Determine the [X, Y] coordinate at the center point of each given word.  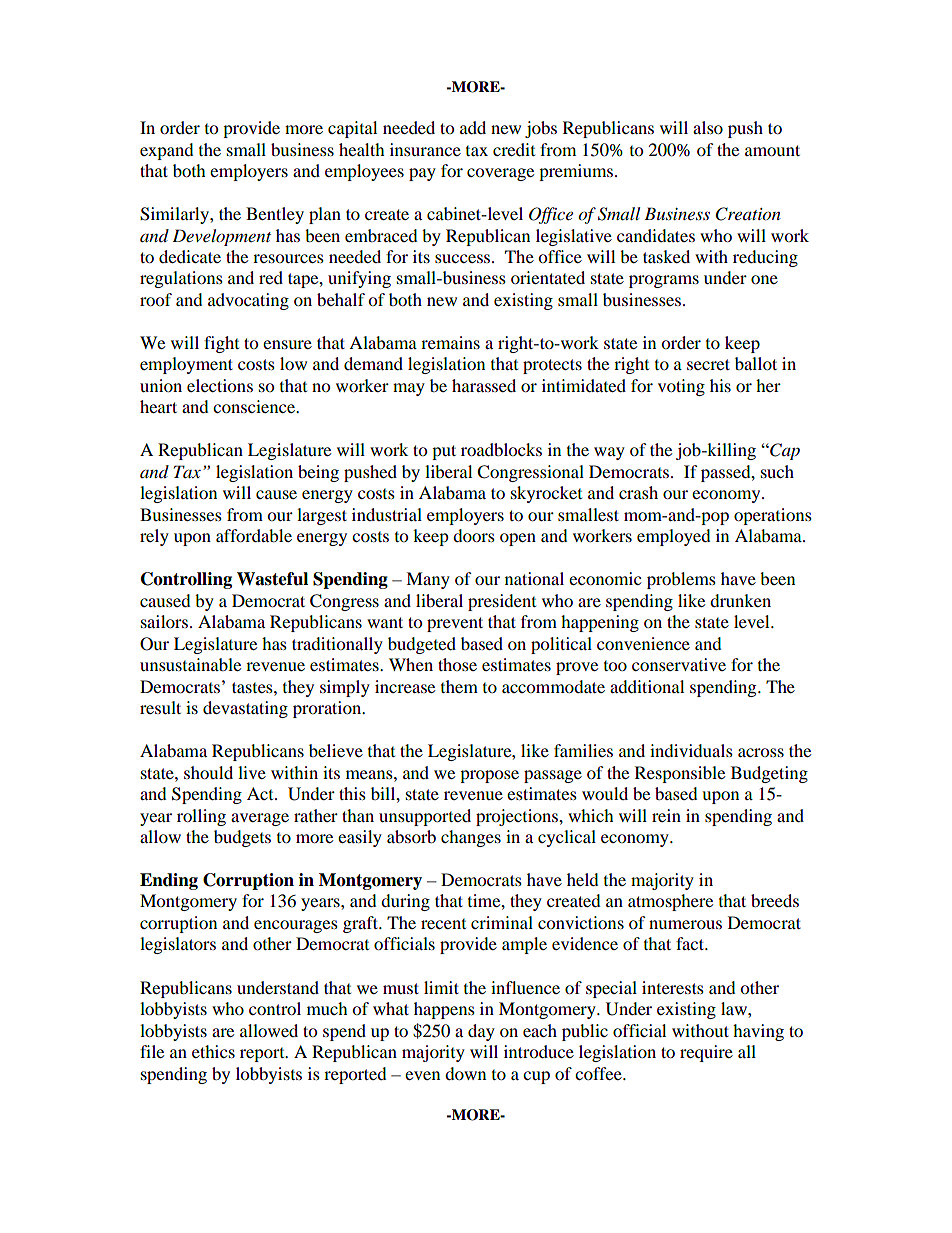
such [777, 471]
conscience [255, 406]
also [708, 127]
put [444, 452]
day [481, 1032]
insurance [425, 149]
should [208, 772]
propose [489, 776]
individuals [691, 750]
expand [167, 151]
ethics [213, 1051]
